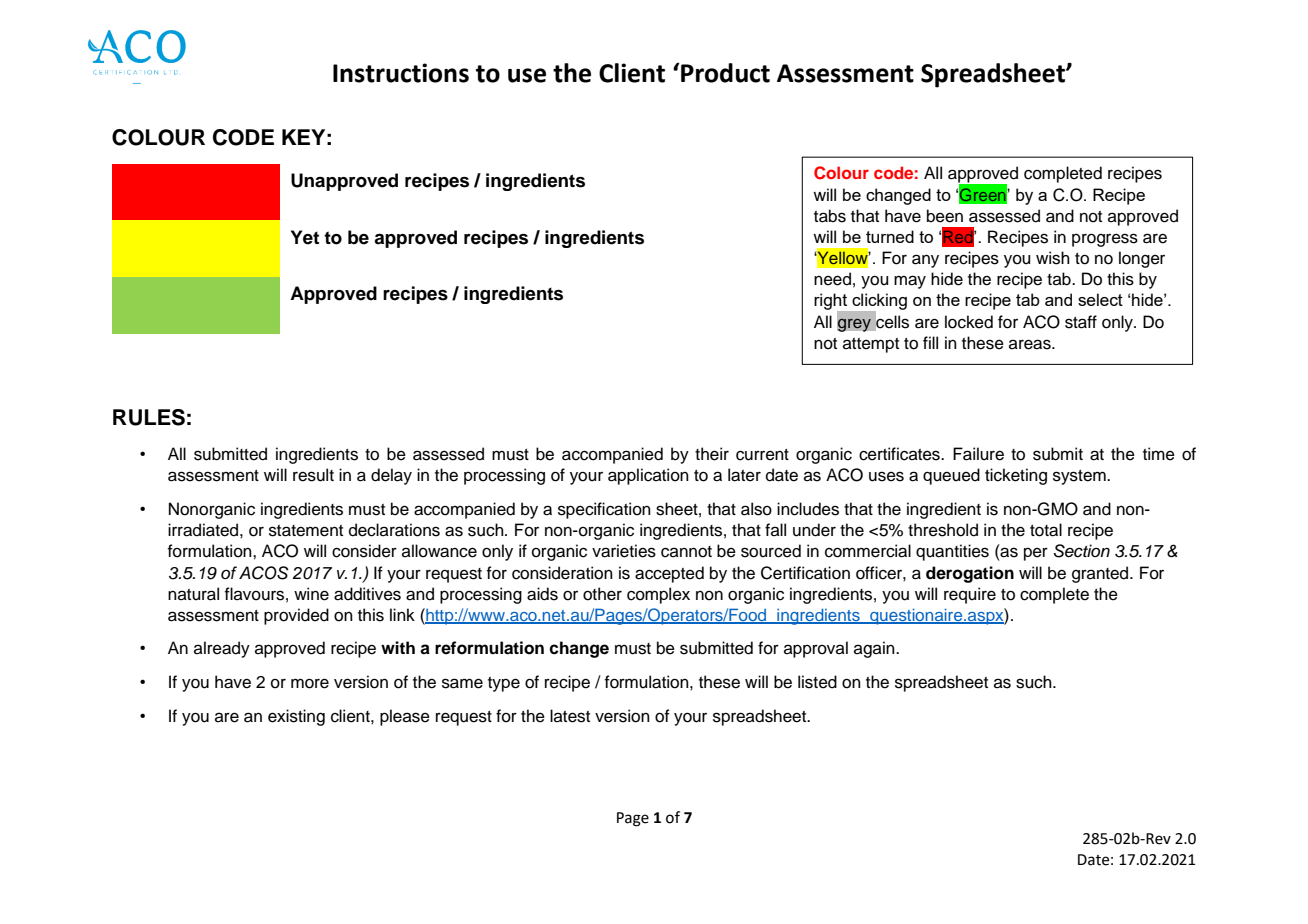 Image resolution: width=1308 pixels, height=924 pixels. What do you see at coordinates (570, 716) in the screenshot?
I see `latest` at bounding box center [570, 716].
